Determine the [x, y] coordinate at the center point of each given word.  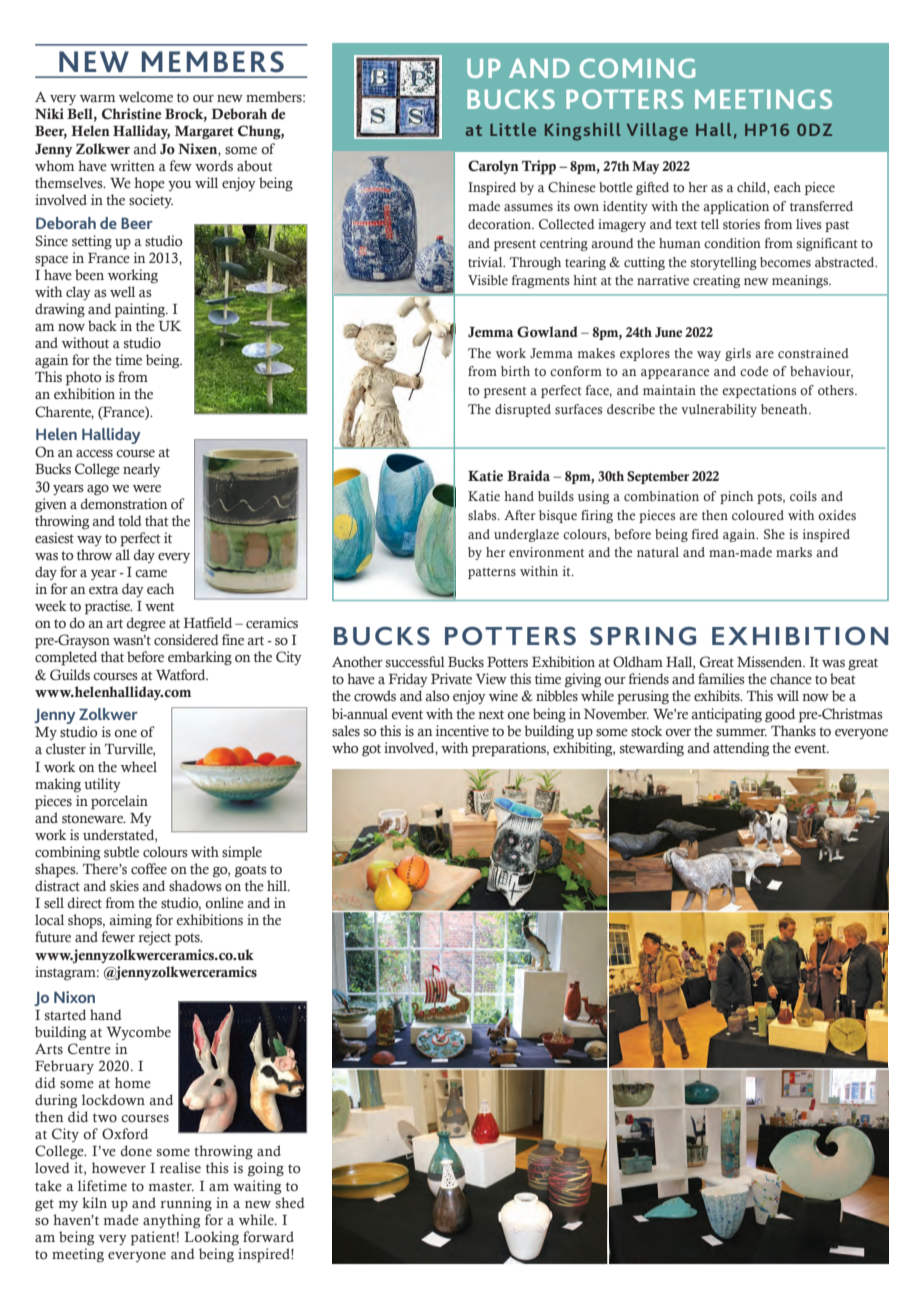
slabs [483, 515]
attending [741, 749]
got [371, 750]
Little [513, 129]
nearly [141, 470]
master [171, 1187]
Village [657, 132]
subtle [121, 852]
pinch [736, 497]
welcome [146, 97]
